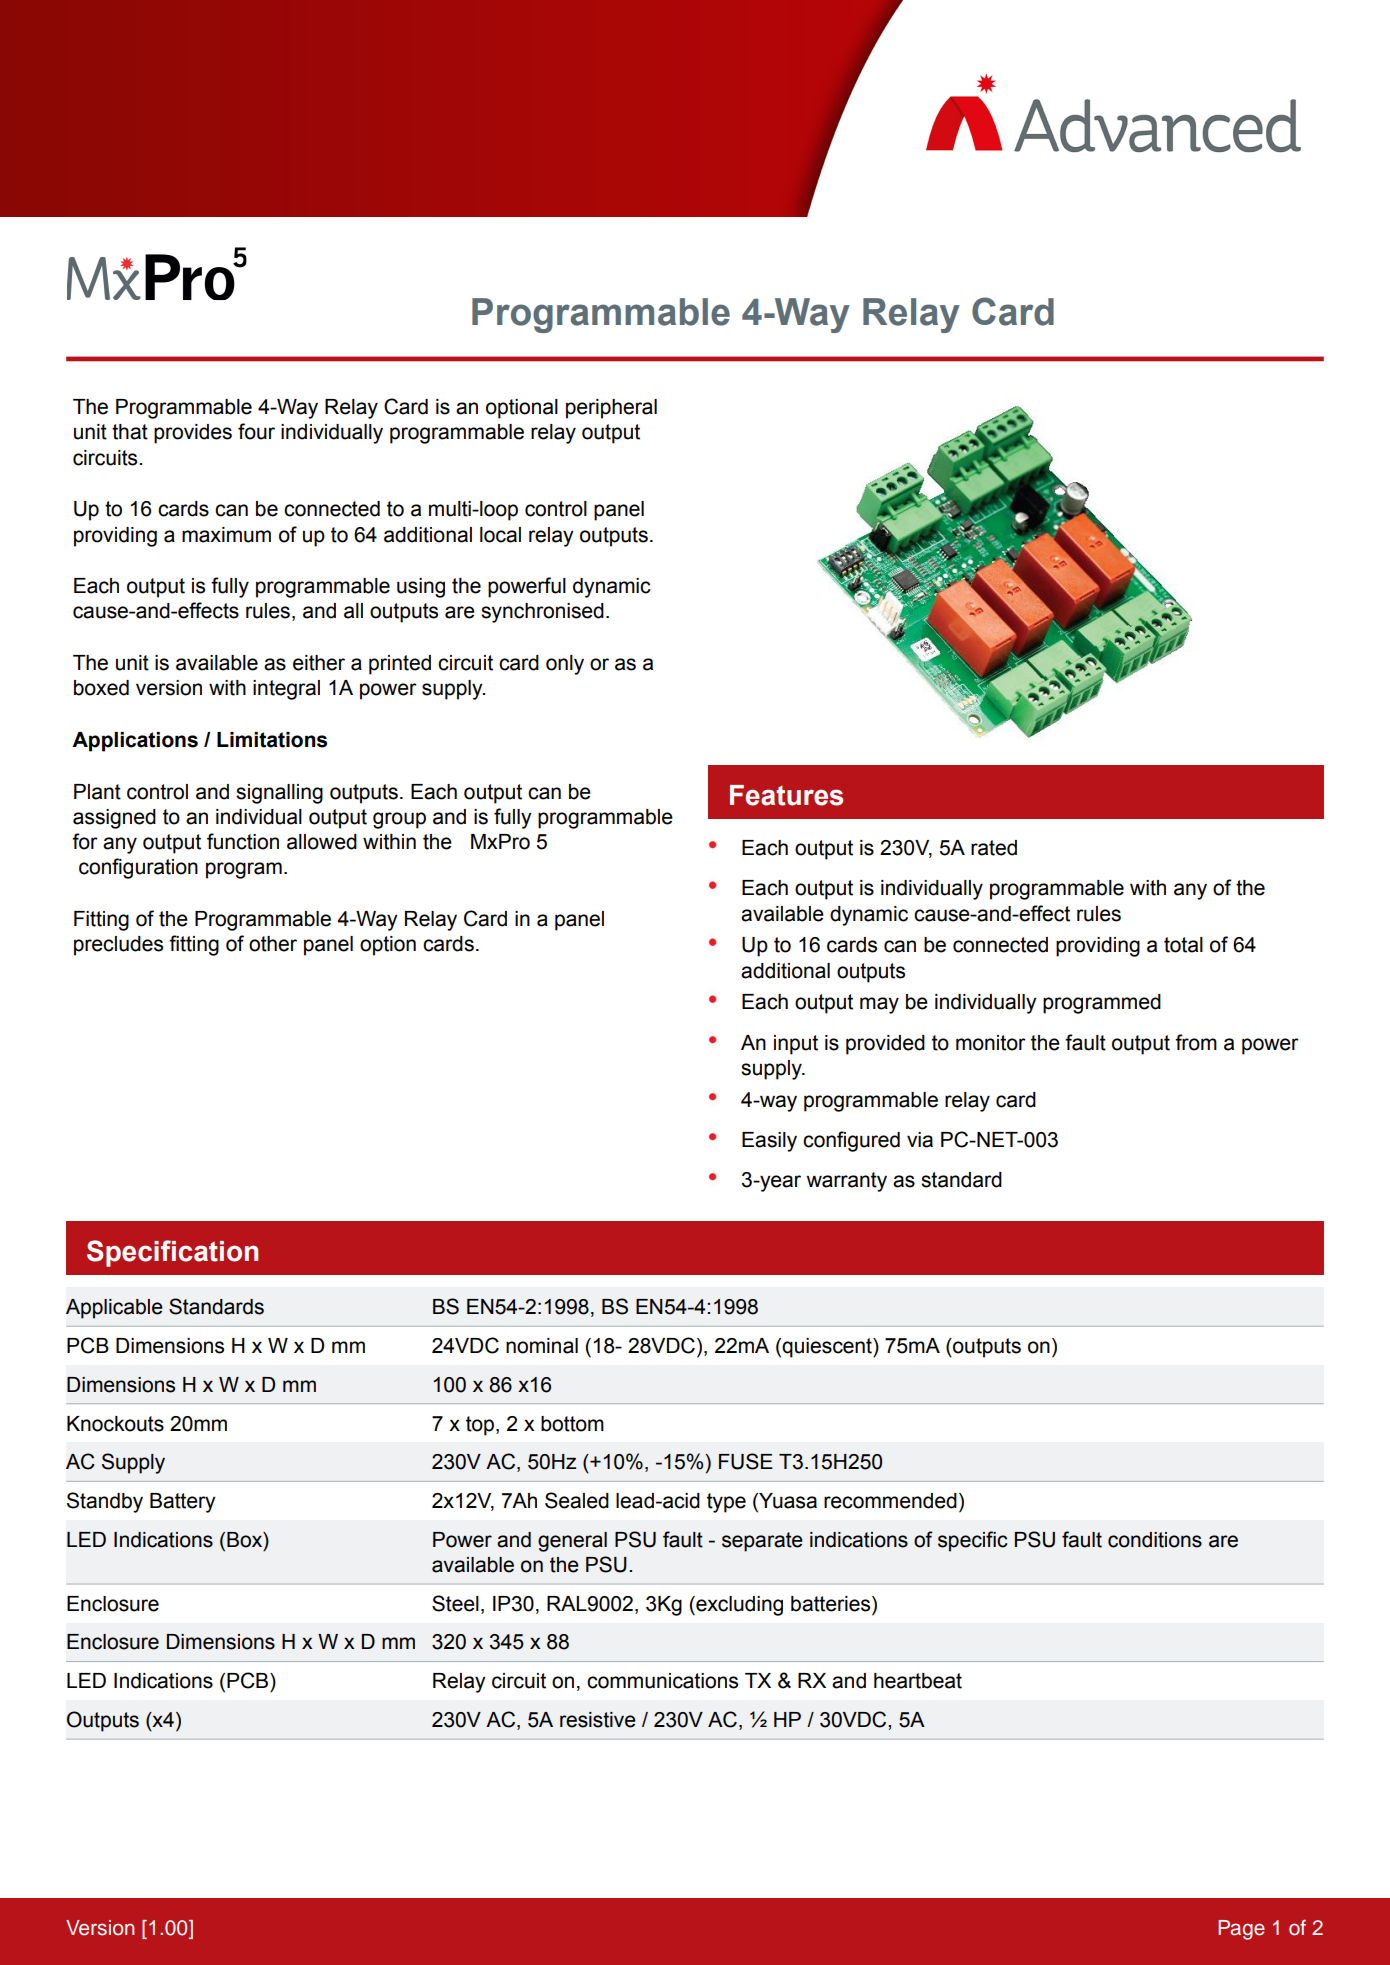 Image resolution: width=1390 pixels, height=1965 pixels. Describe the element at coordinates (611, 409) in the screenshot. I see `peripheral` at that location.
